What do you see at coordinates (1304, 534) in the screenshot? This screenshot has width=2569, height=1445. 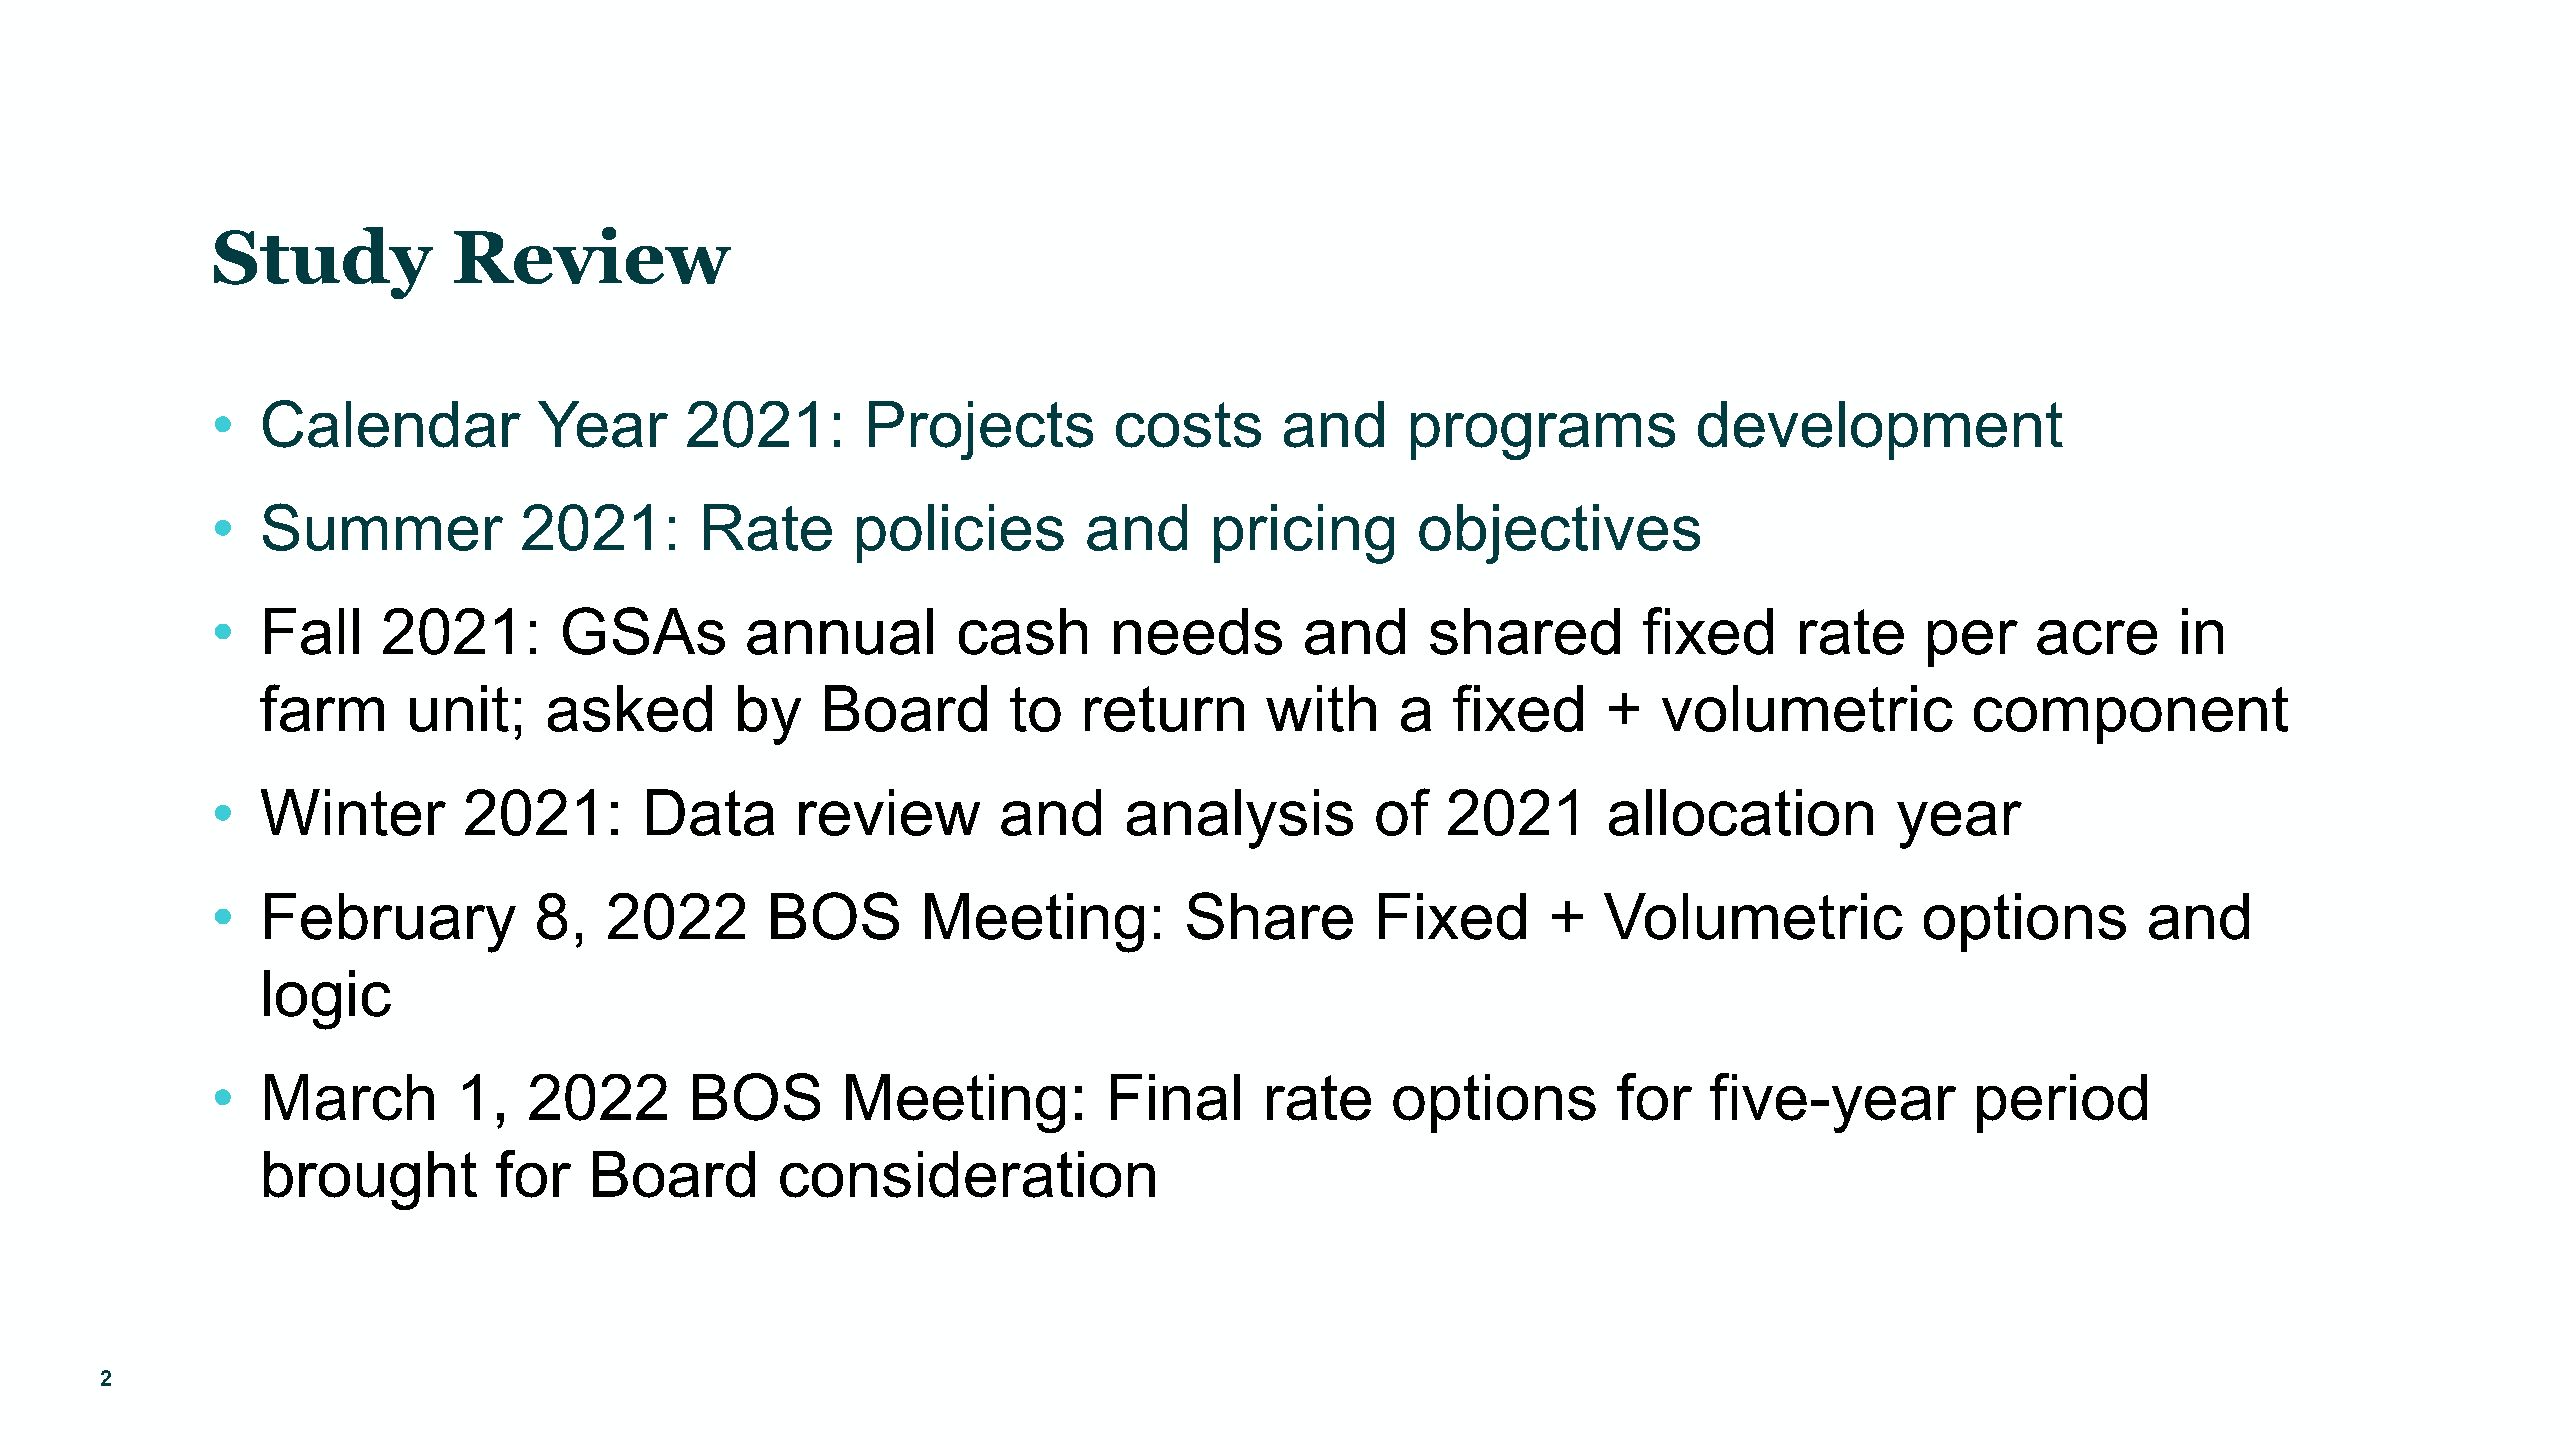 I see `pricing` at bounding box center [1304, 534].
